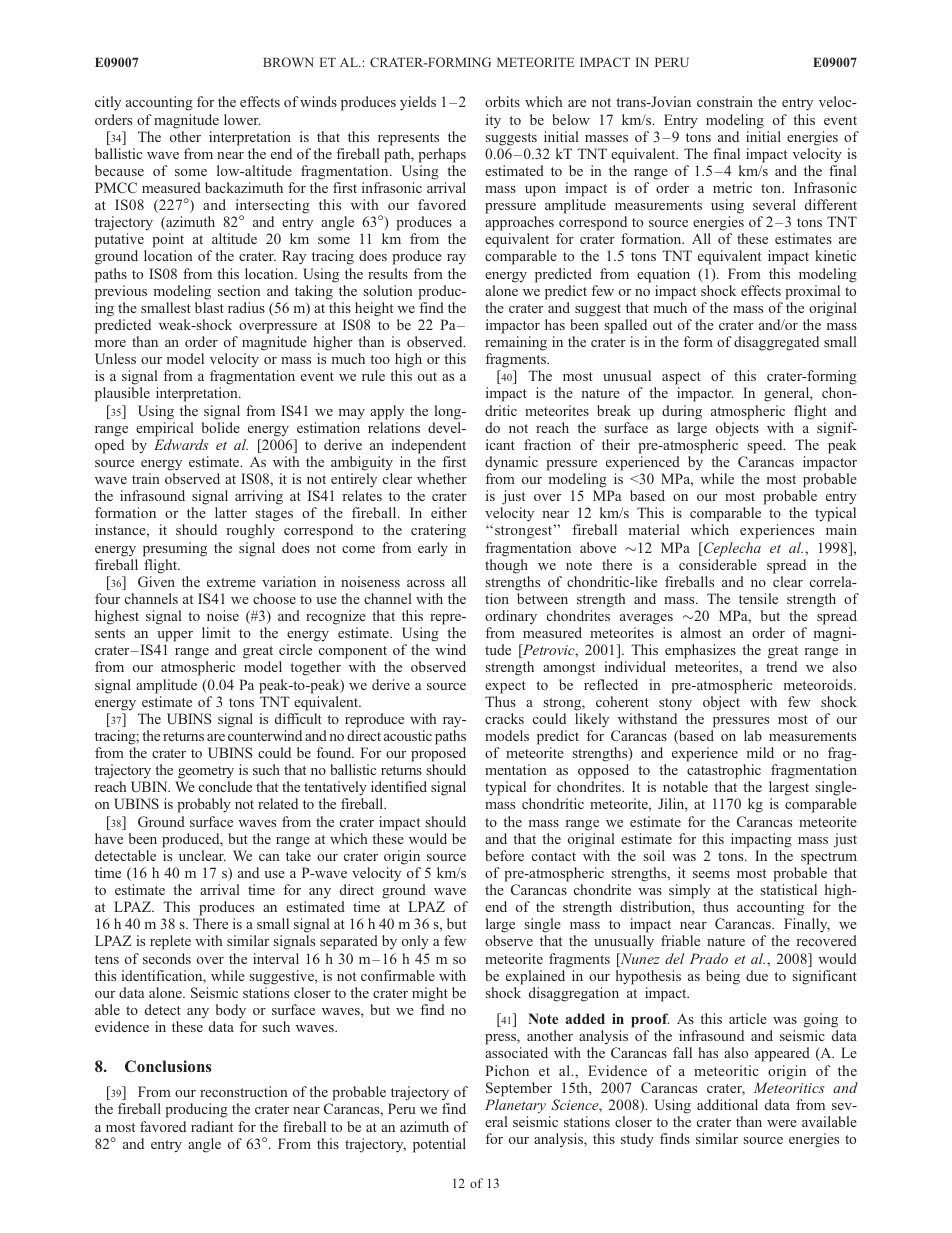  What do you see at coordinates (504, 855) in the document?
I see `before` at bounding box center [504, 855].
